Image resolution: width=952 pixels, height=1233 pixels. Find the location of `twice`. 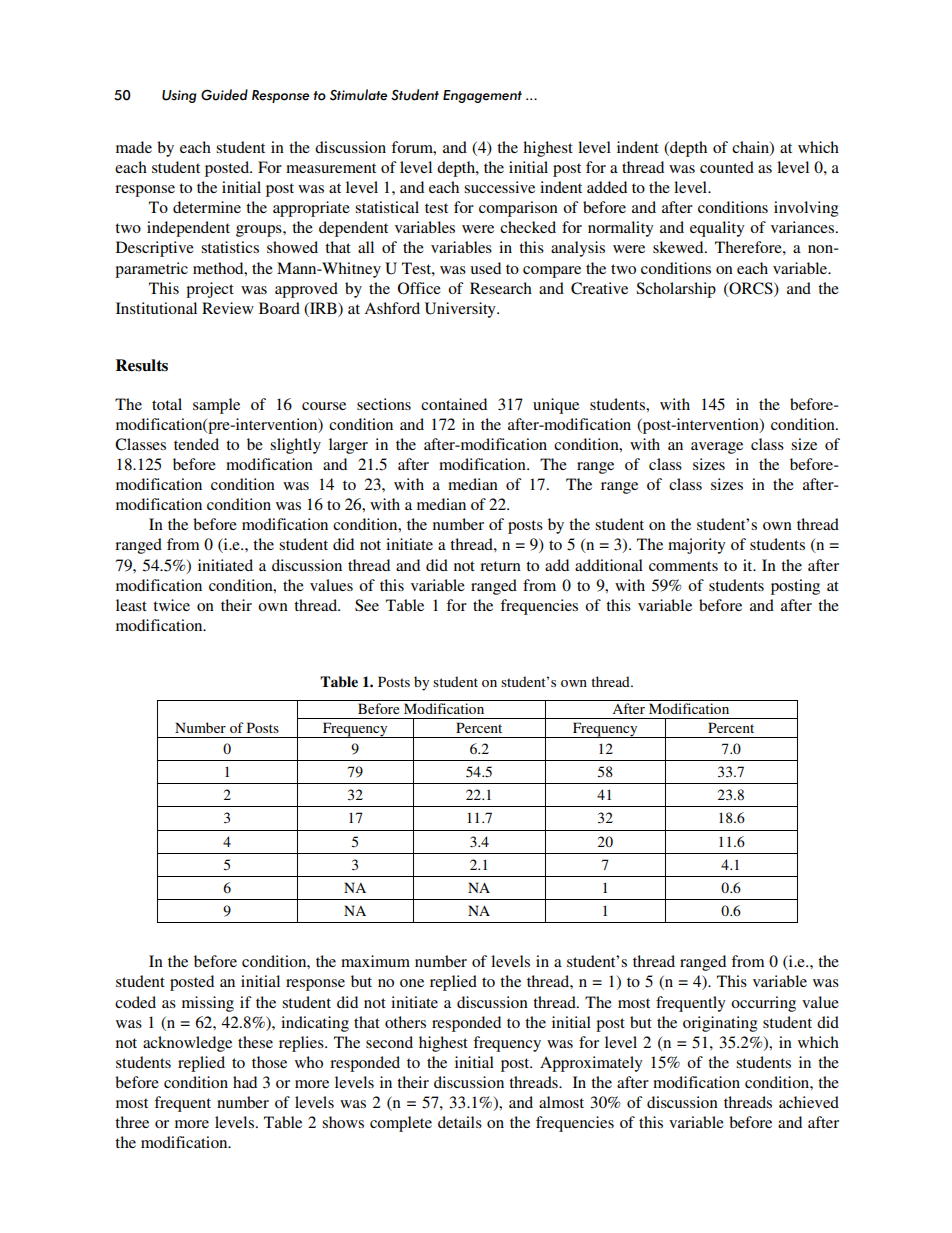

twice is located at coordinates (171, 605).
